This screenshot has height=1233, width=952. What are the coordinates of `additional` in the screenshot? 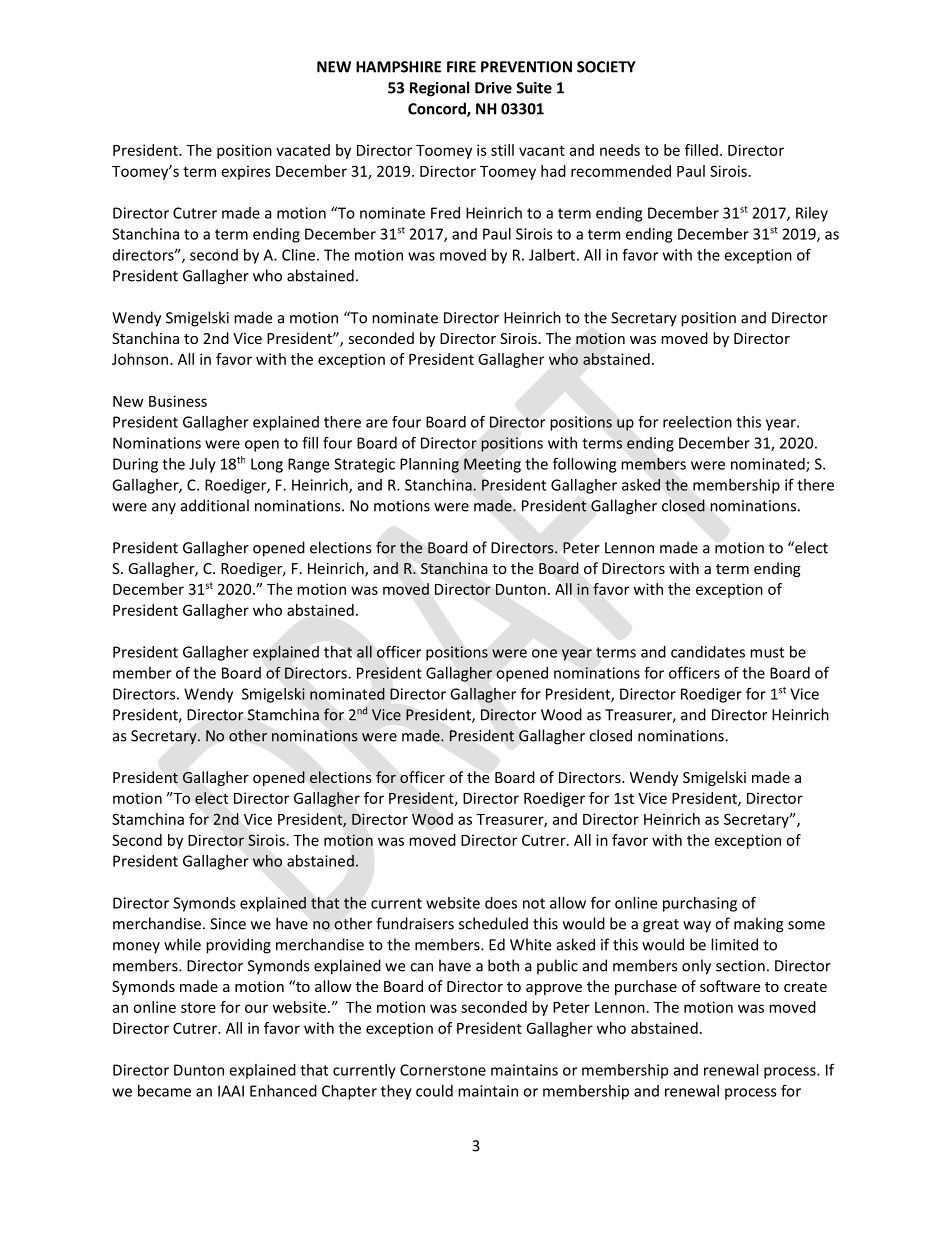 It's located at (215, 505).
